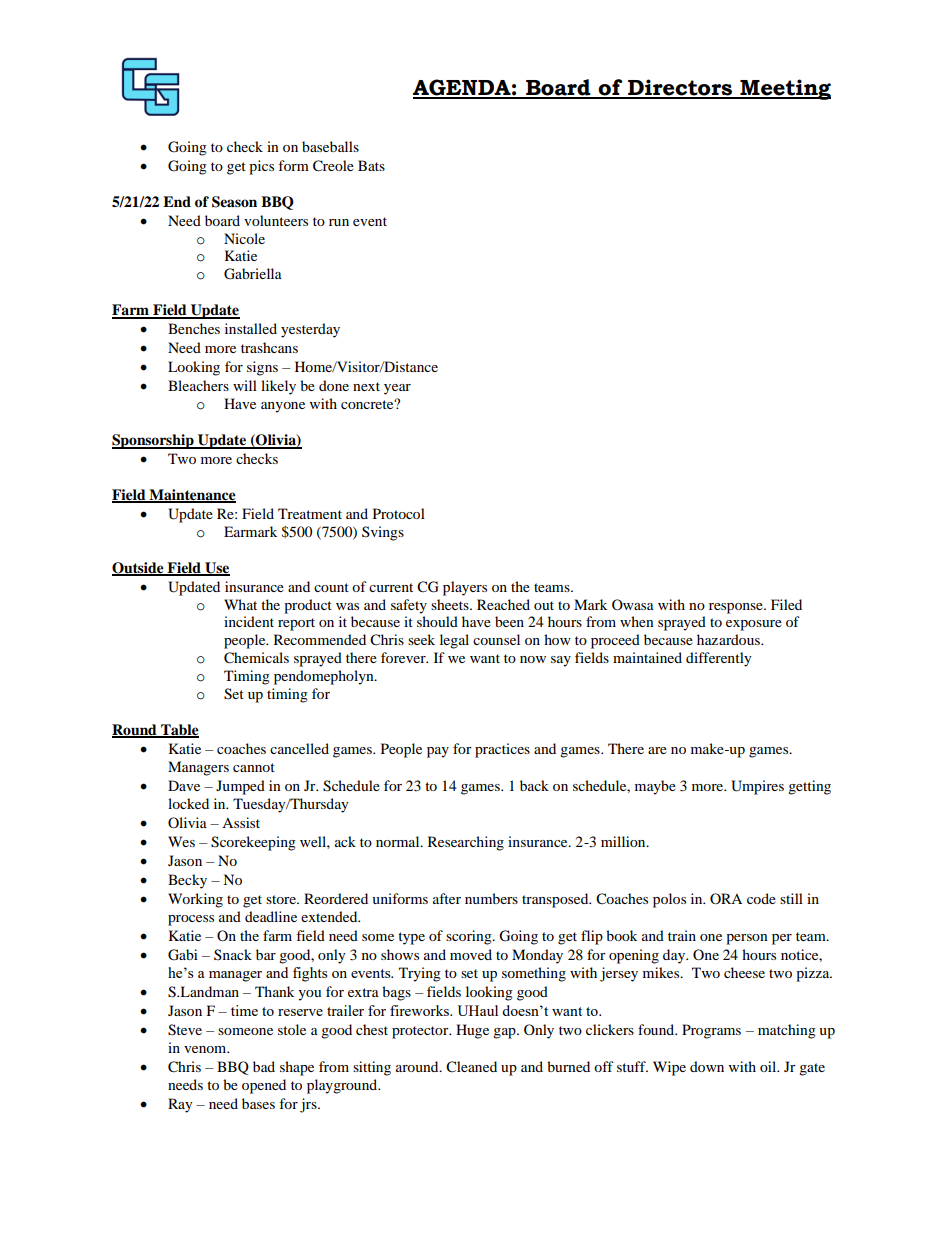 Image resolution: width=952 pixels, height=1233 pixels. Describe the element at coordinates (707, 1066) in the page. I see `down` at that location.
